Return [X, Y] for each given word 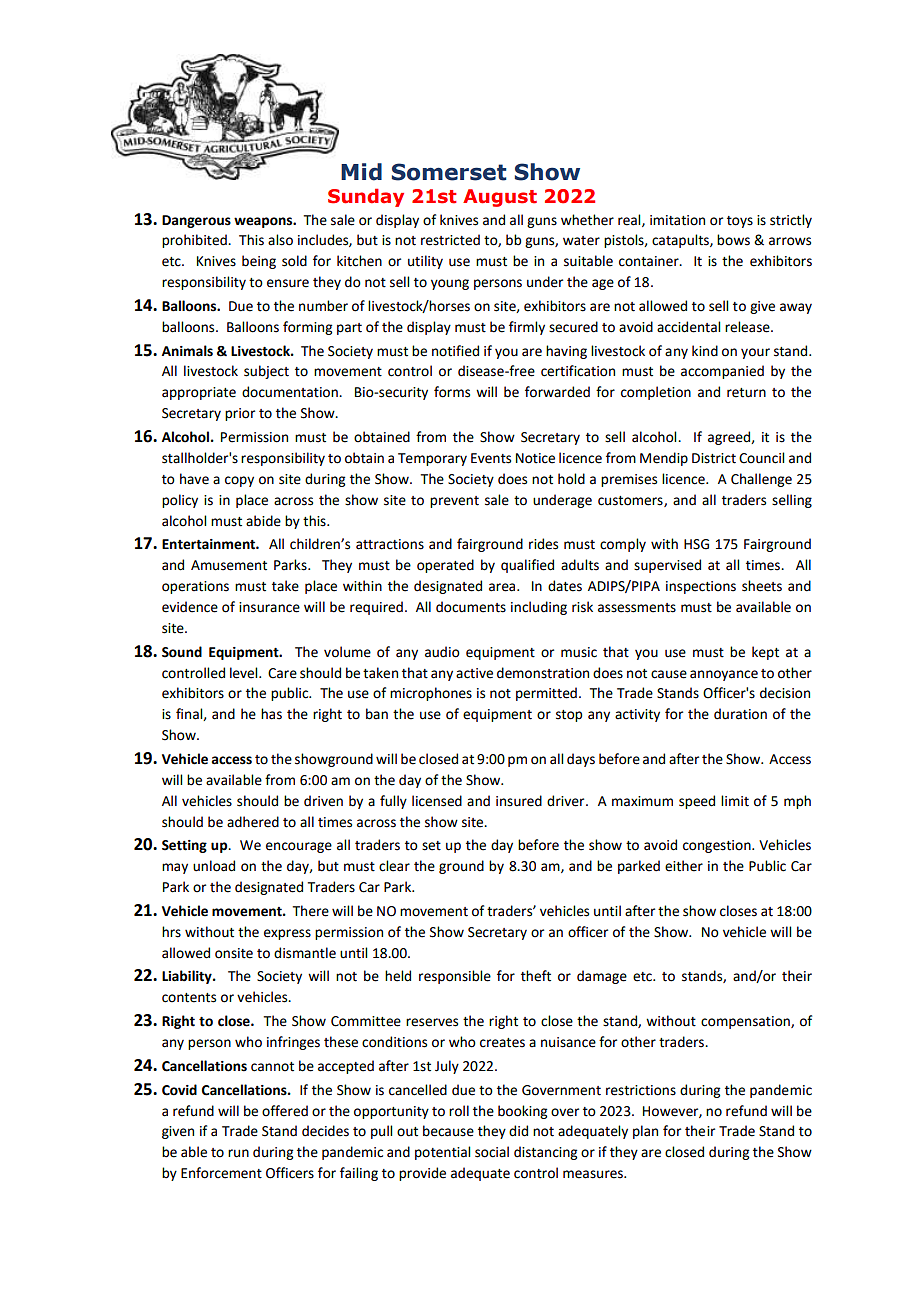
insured [519, 801]
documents [471, 607]
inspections [701, 587]
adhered [253, 822]
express [287, 934]
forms [452, 392]
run [238, 1153]
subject [266, 372]
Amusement [229, 565]
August [500, 198]
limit [735, 801]
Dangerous [196, 221]
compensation [746, 1022]
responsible [455, 977]
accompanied [722, 372]
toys [740, 222]
